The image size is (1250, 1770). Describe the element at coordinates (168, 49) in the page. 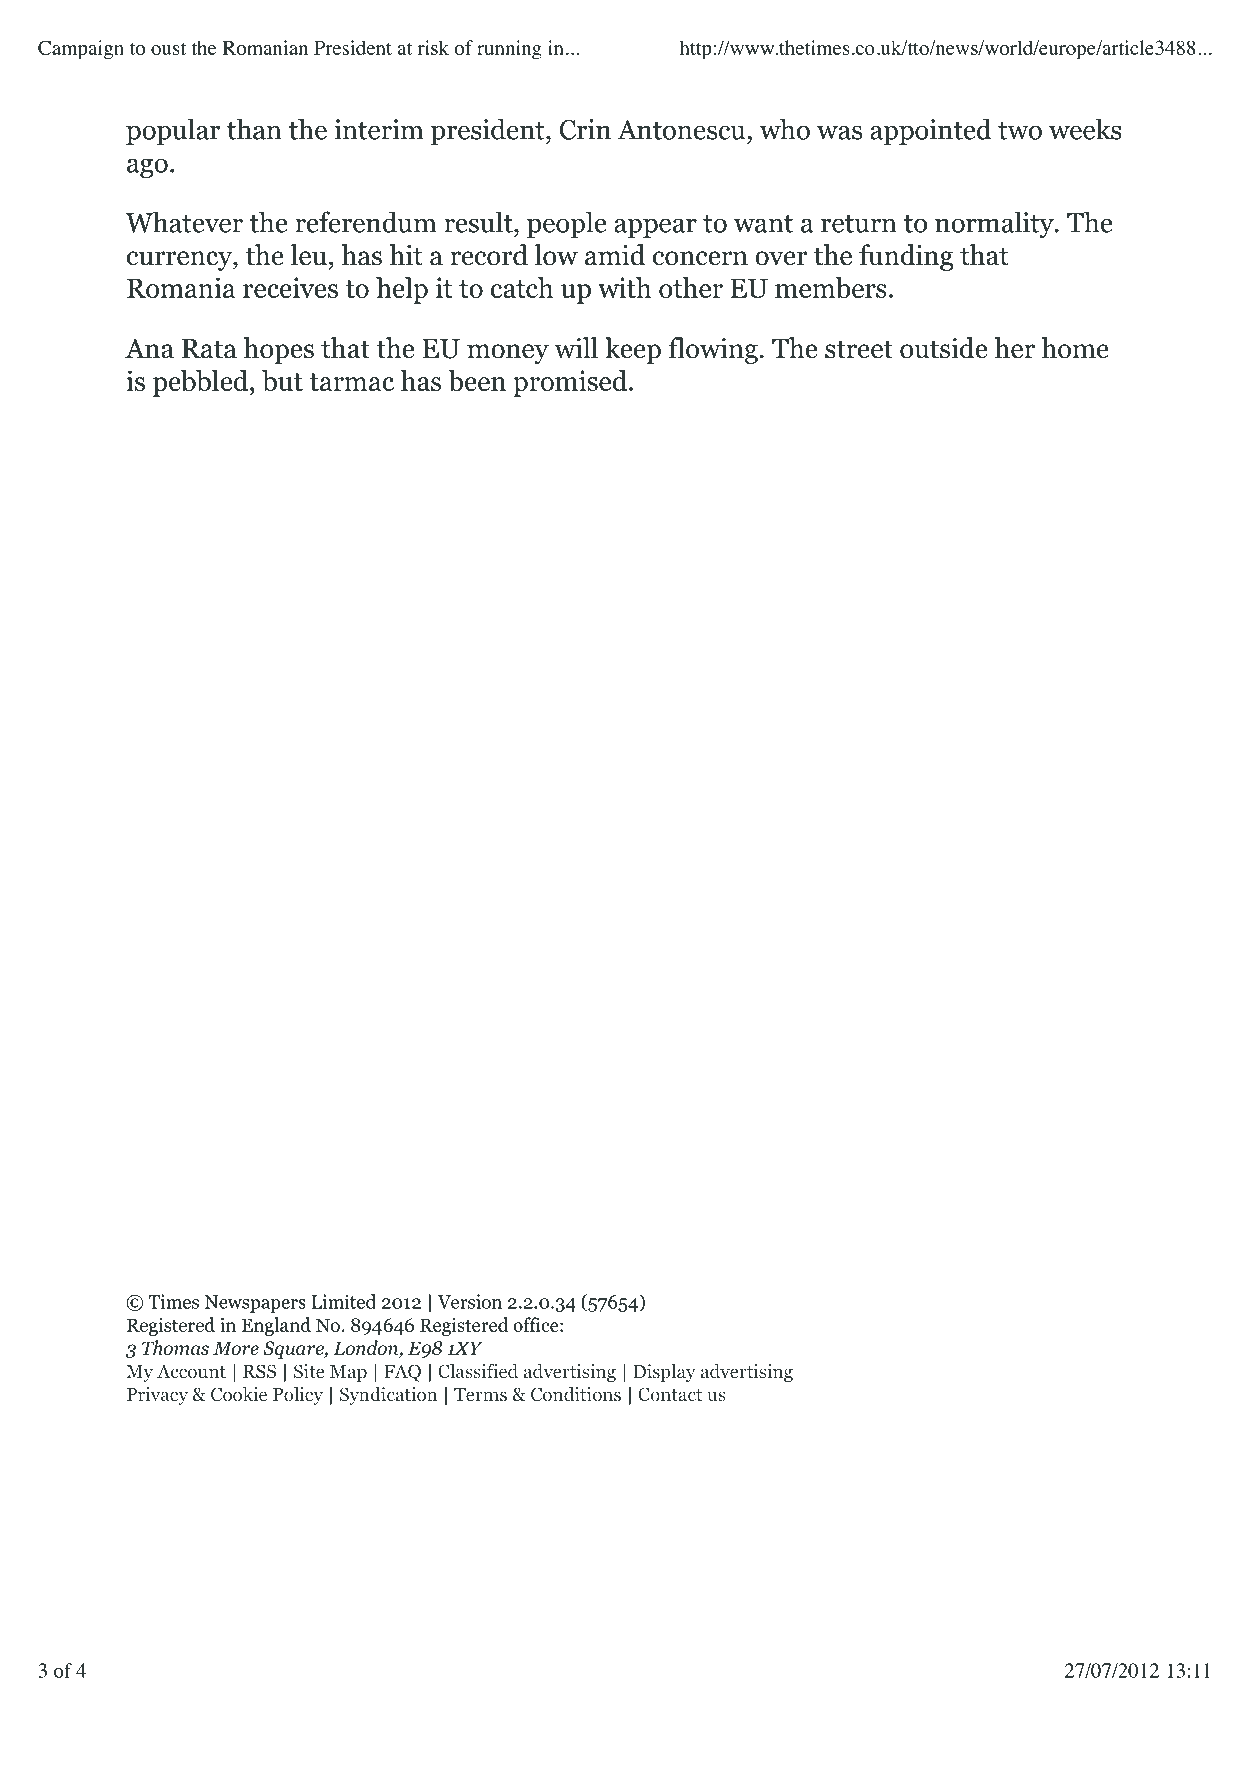

I see `oust` at that location.
